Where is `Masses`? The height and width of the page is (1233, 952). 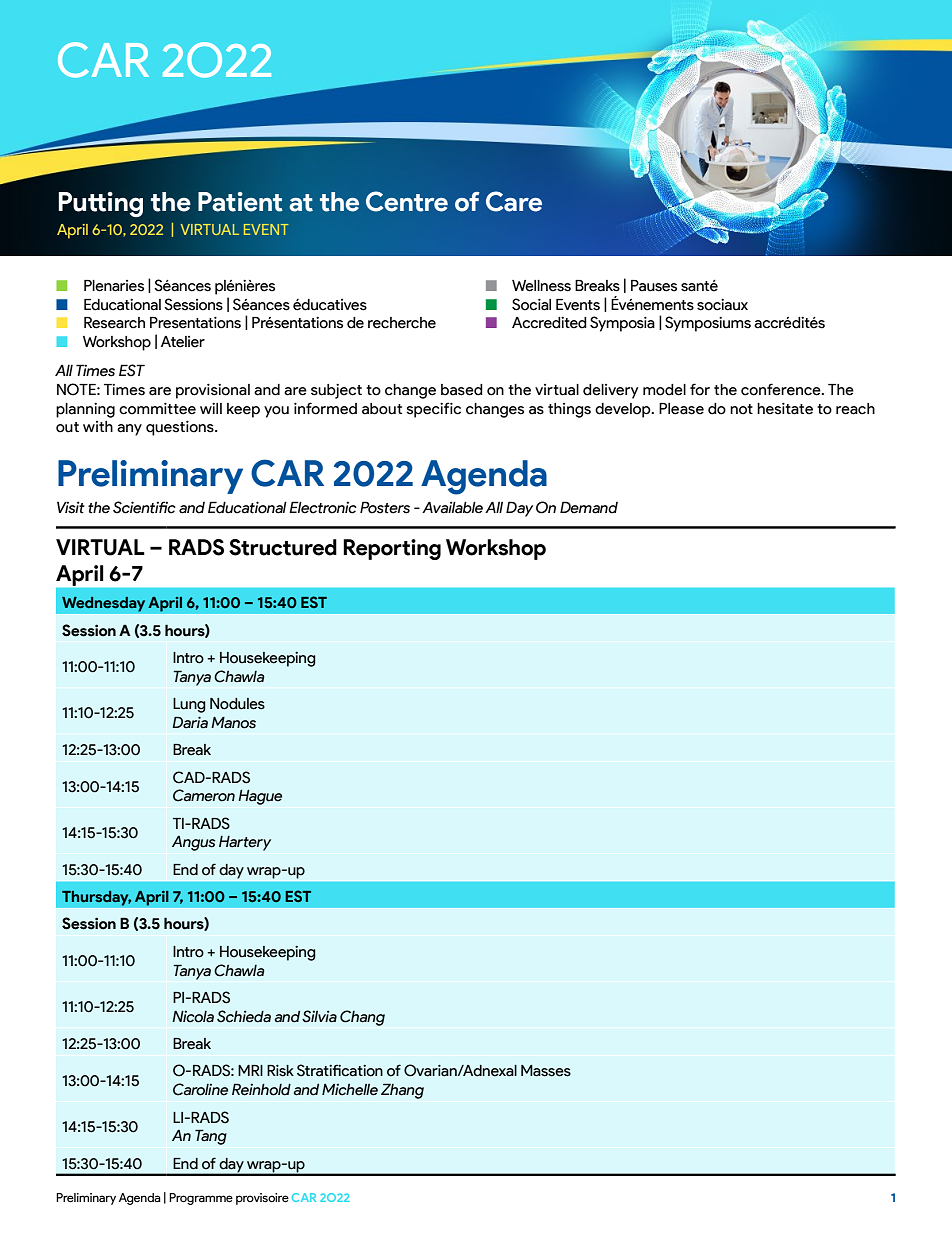
Masses is located at coordinates (546, 1071).
